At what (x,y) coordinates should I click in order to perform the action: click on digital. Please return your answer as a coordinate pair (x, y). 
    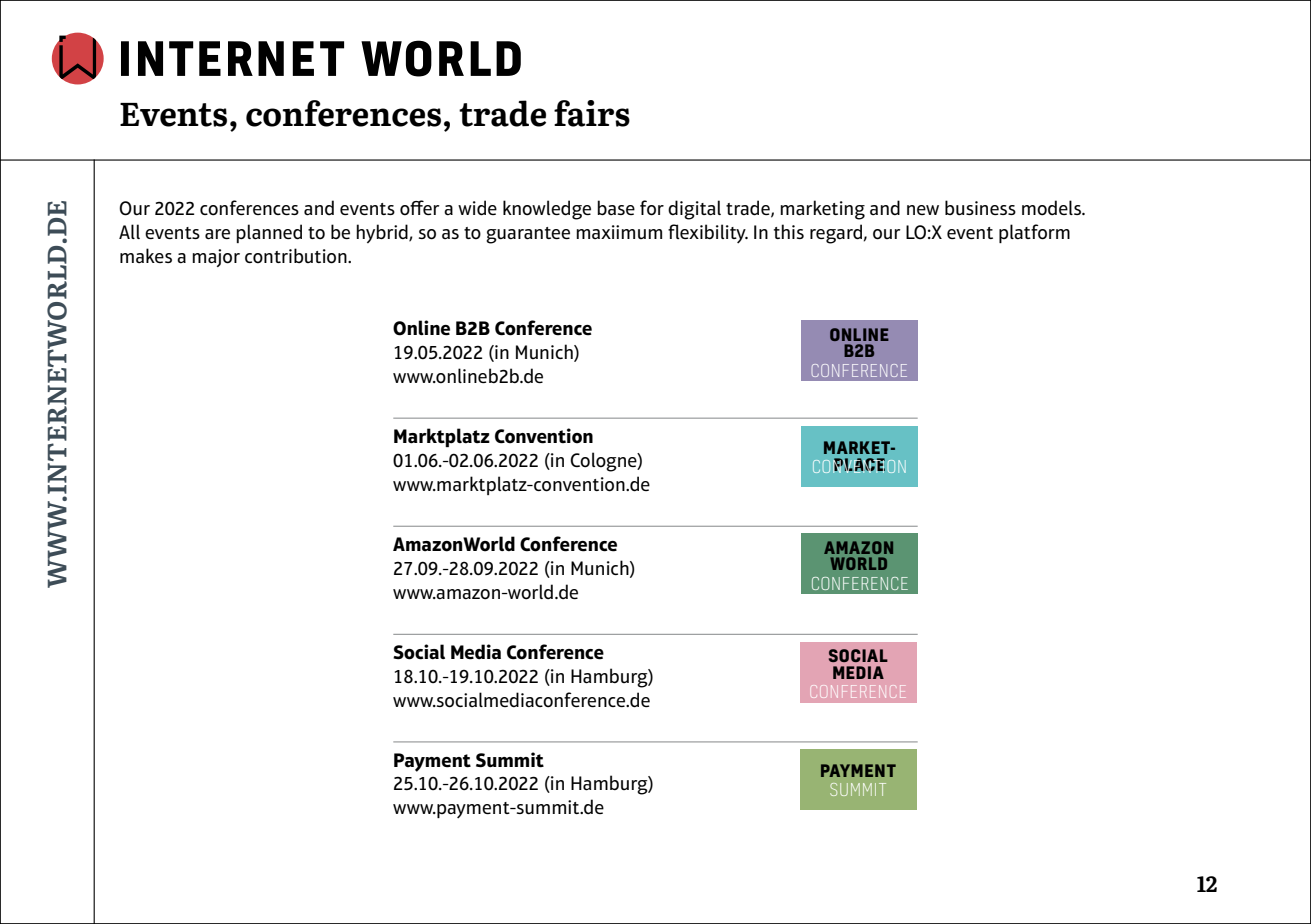
    Looking at the image, I should click on (694, 210).
